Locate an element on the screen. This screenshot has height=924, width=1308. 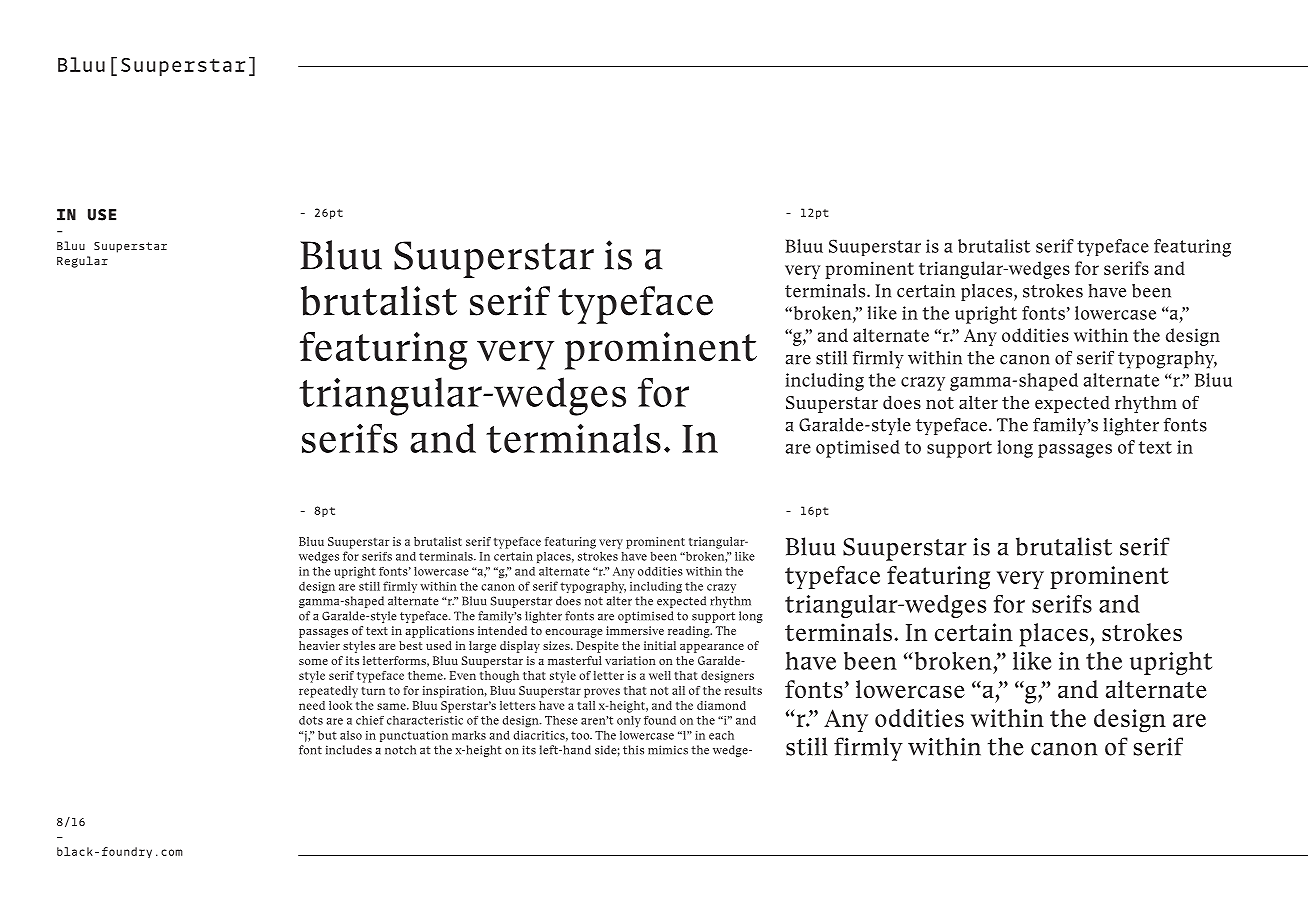
punctuation is located at coordinates (414, 736).
